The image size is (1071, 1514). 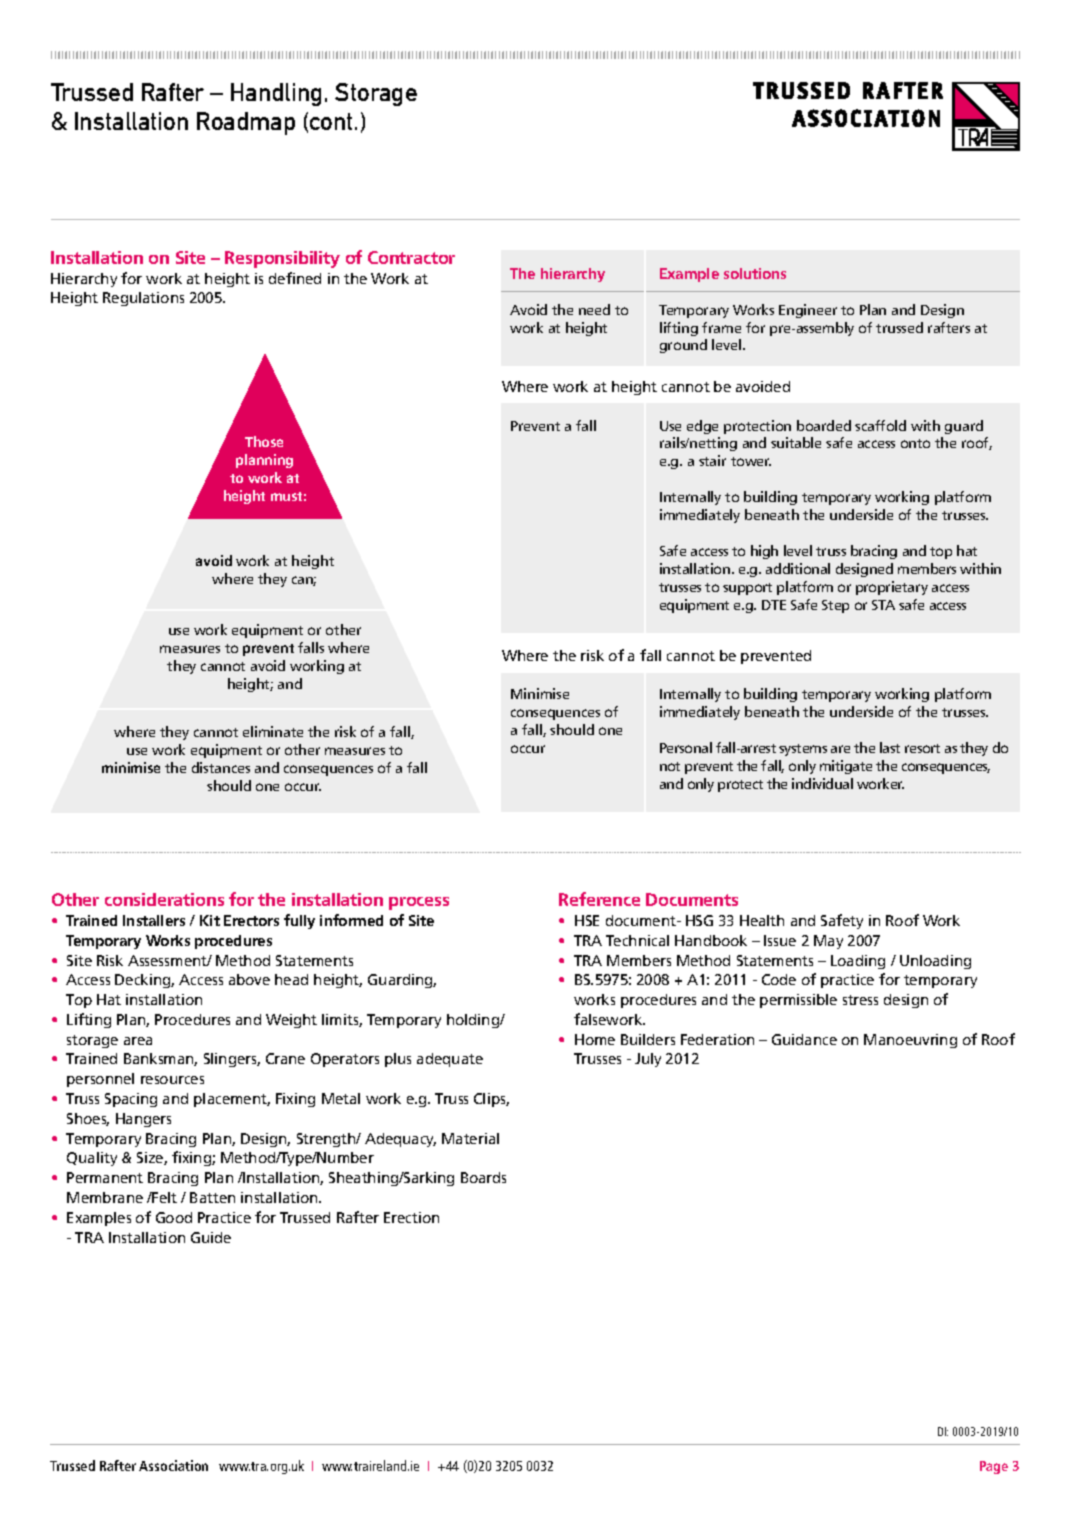 I want to click on need, so click(x=594, y=309).
